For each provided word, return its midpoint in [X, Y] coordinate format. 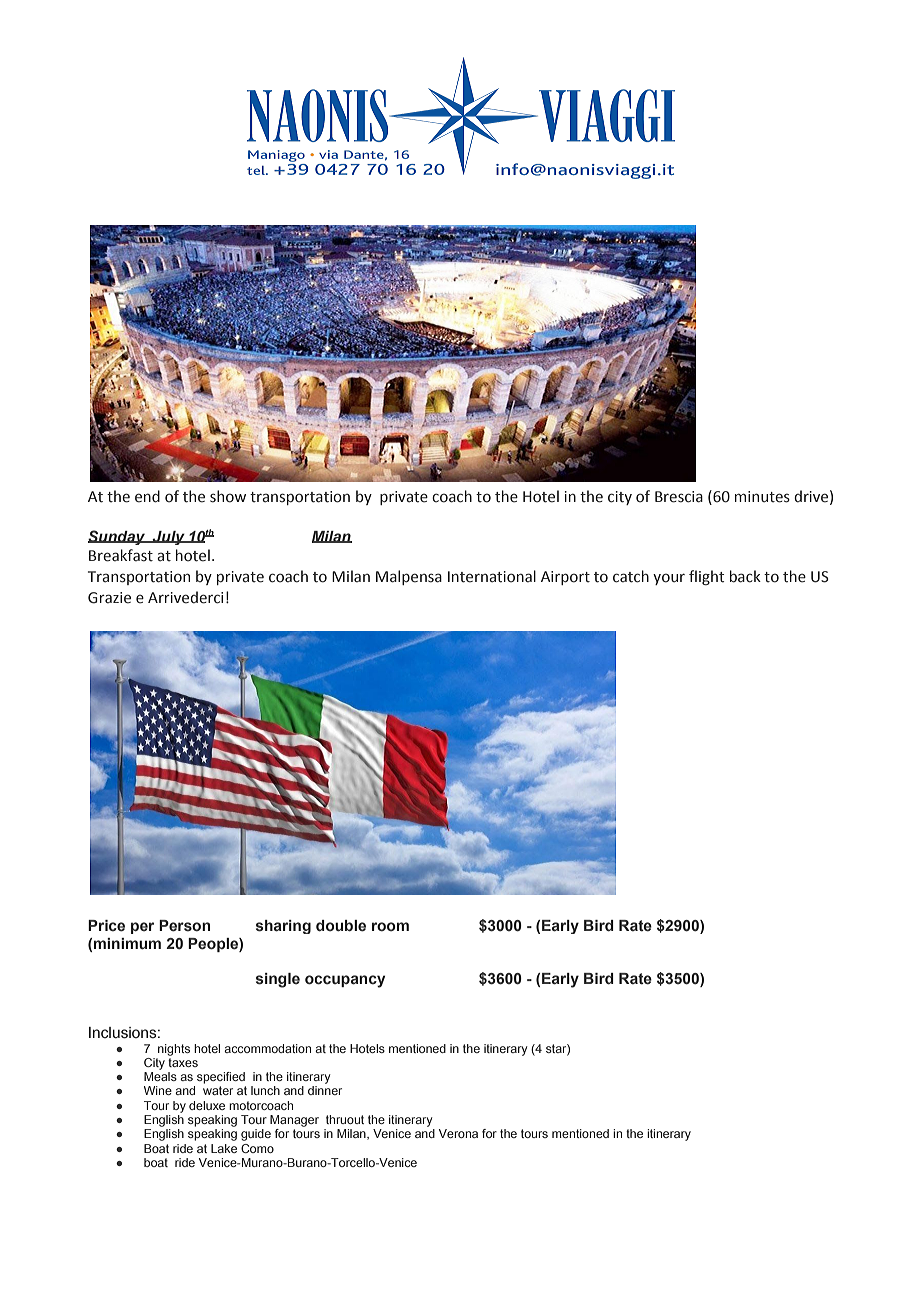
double [341, 926]
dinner [325, 1089]
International [492, 576]
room [390, 926]
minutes [762, 497]
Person [184, 926]
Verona [458, 1133]
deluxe [207, 1105]
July [169, 538]
